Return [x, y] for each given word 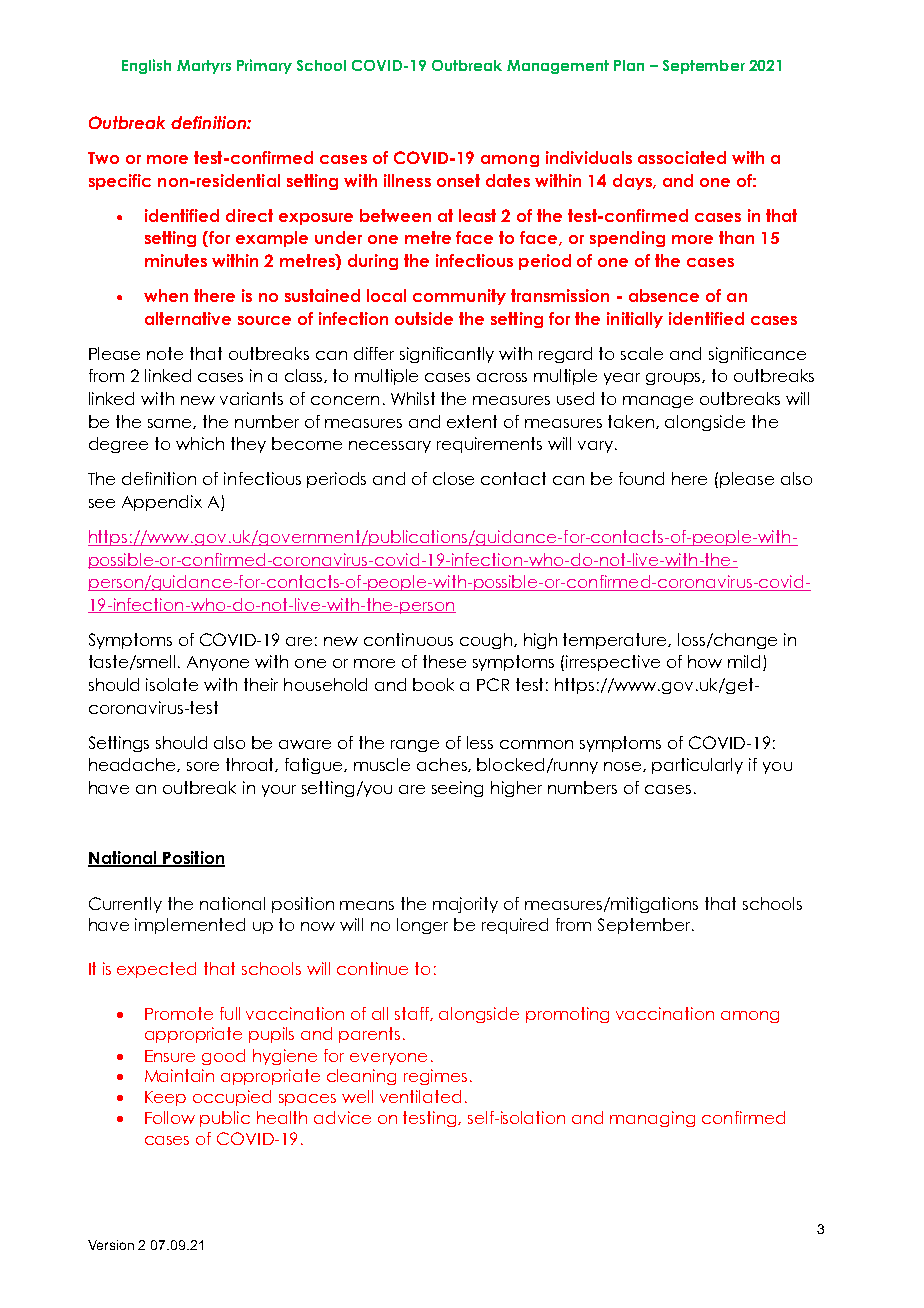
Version [111, 1245]
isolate [172, 684]
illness [407, 180]
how [705, 661]
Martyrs [204, 67]
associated [682, 157]
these [444, 661]
